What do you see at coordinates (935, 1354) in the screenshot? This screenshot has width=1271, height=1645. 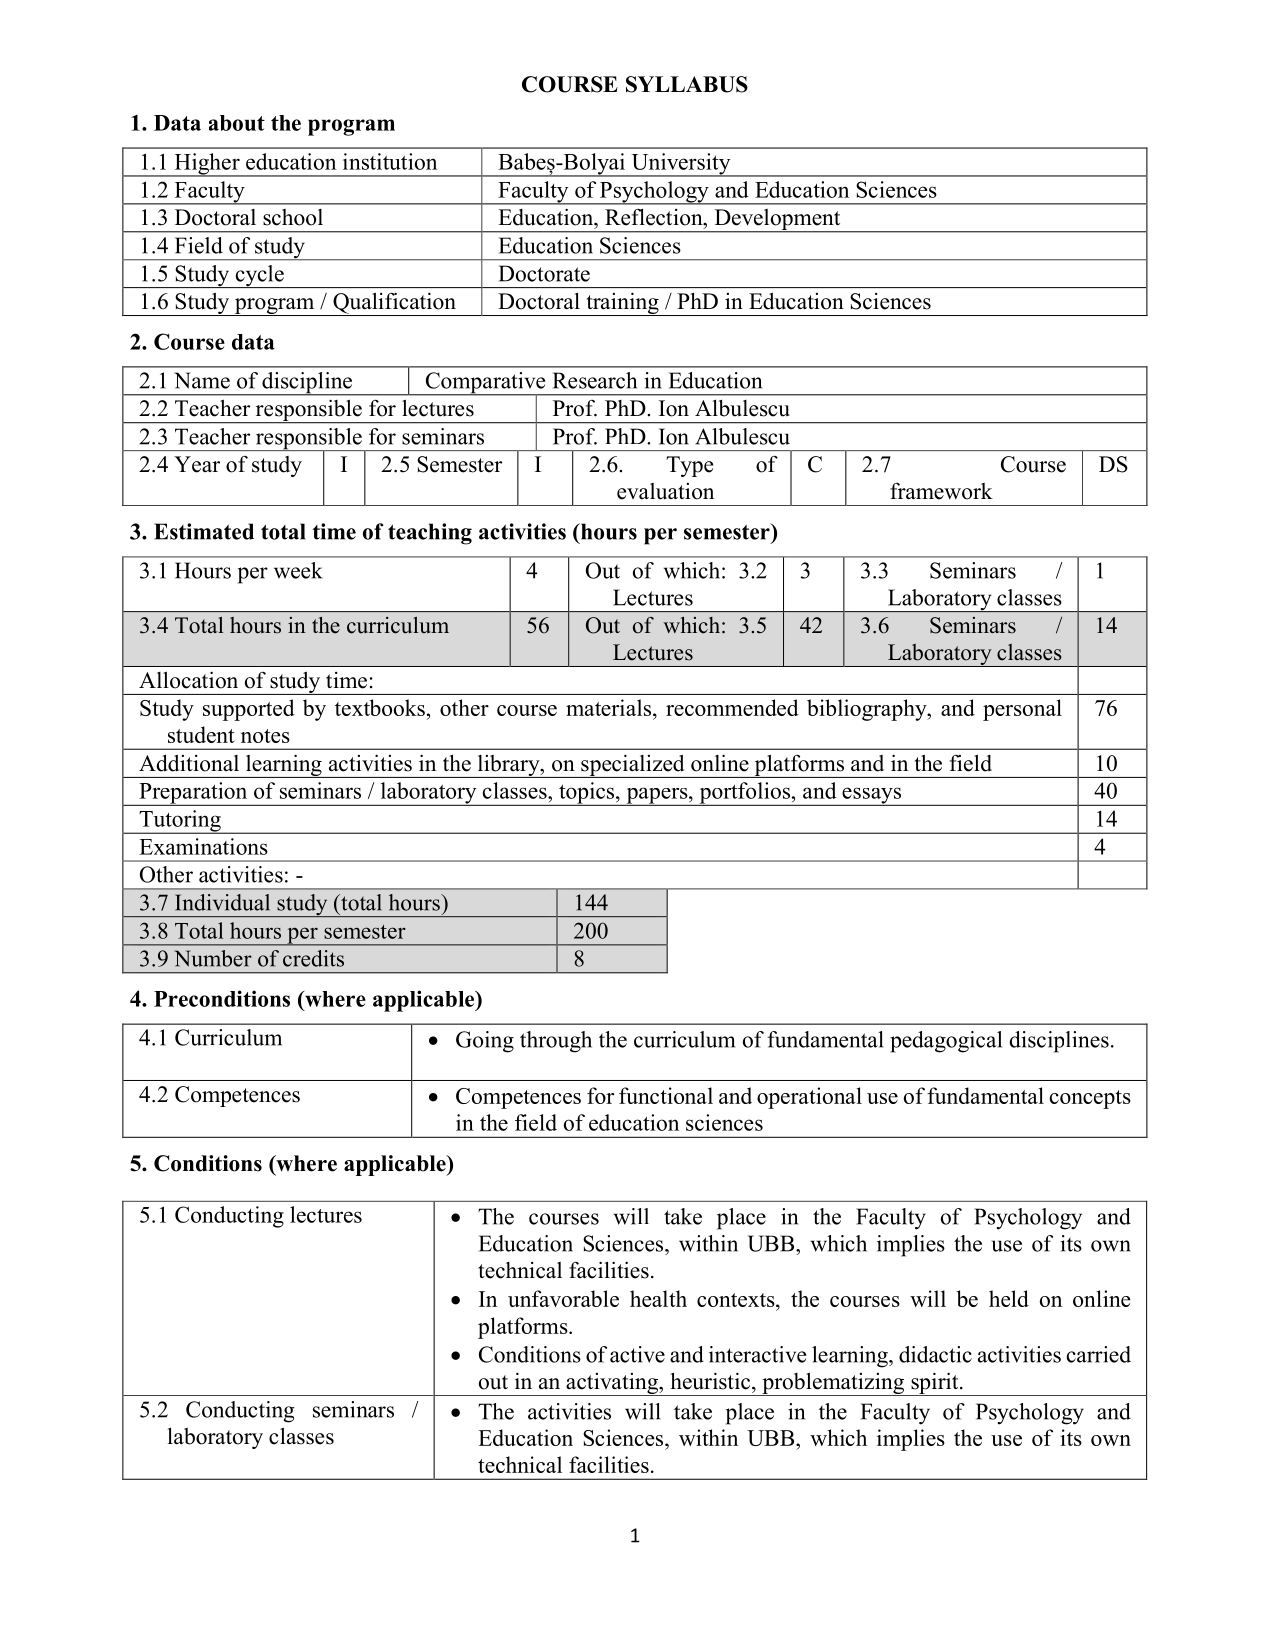 I see `didactic` at bounding box center [935, 1354].
